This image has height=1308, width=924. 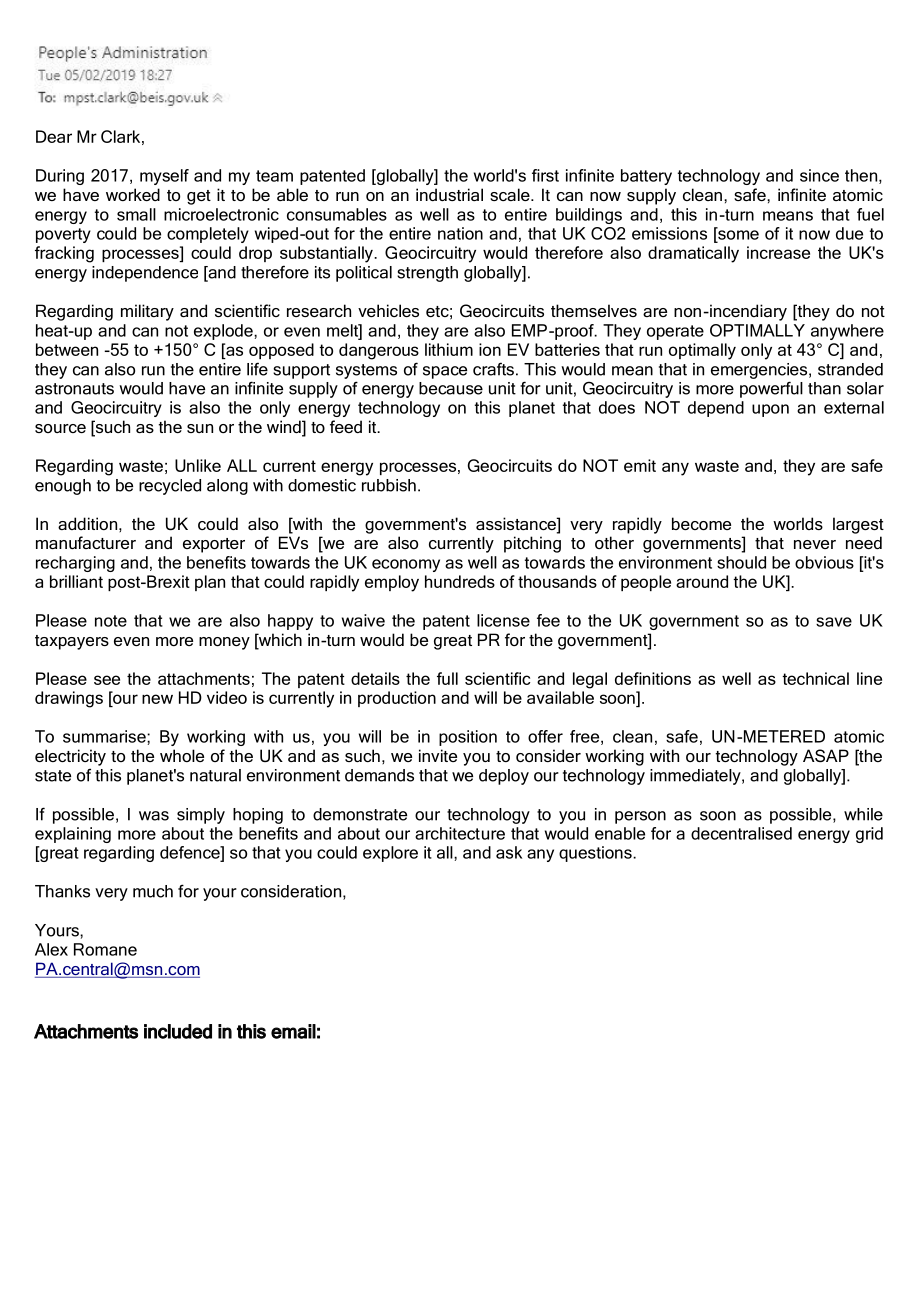 What do you see at coordinates (445, 372) in the image?
I see `space` at bounding box center [445, 372].
